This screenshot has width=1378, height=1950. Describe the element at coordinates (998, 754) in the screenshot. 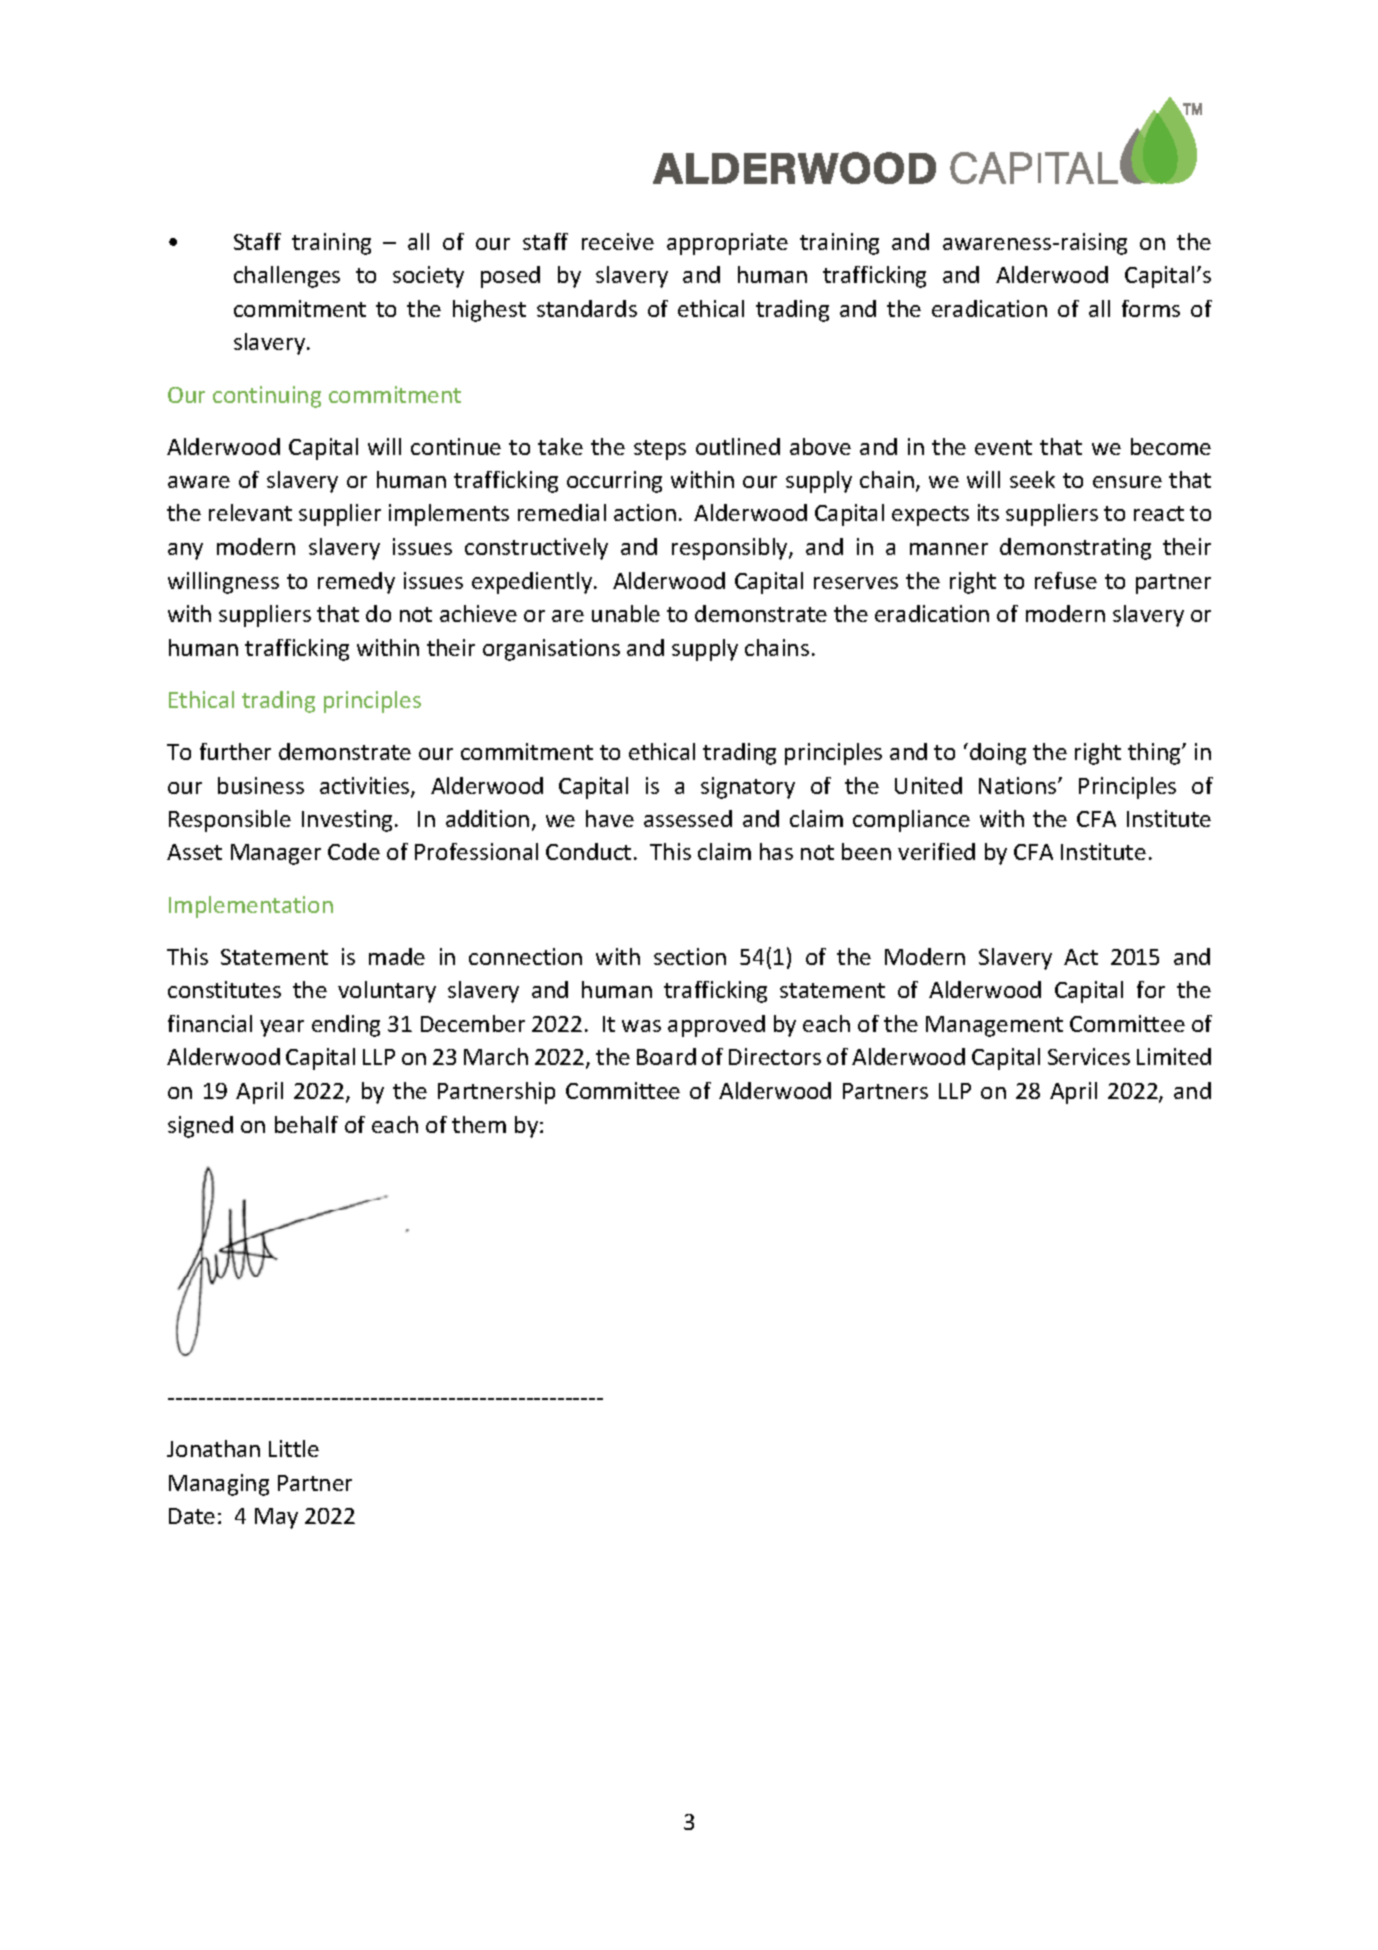

I see `doing` at that location.
